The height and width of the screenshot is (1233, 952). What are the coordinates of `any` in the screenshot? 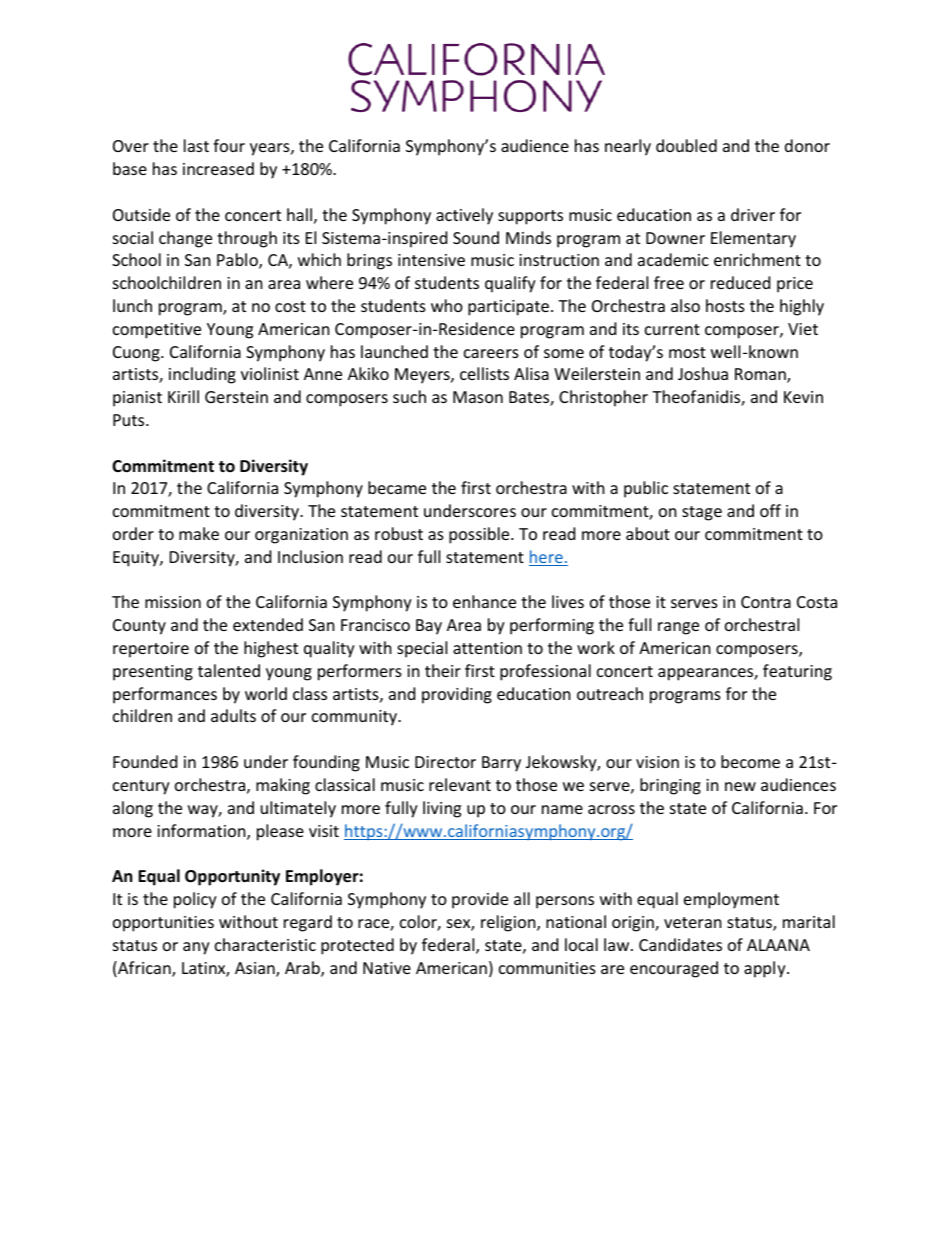 It's located at (196, 948).
